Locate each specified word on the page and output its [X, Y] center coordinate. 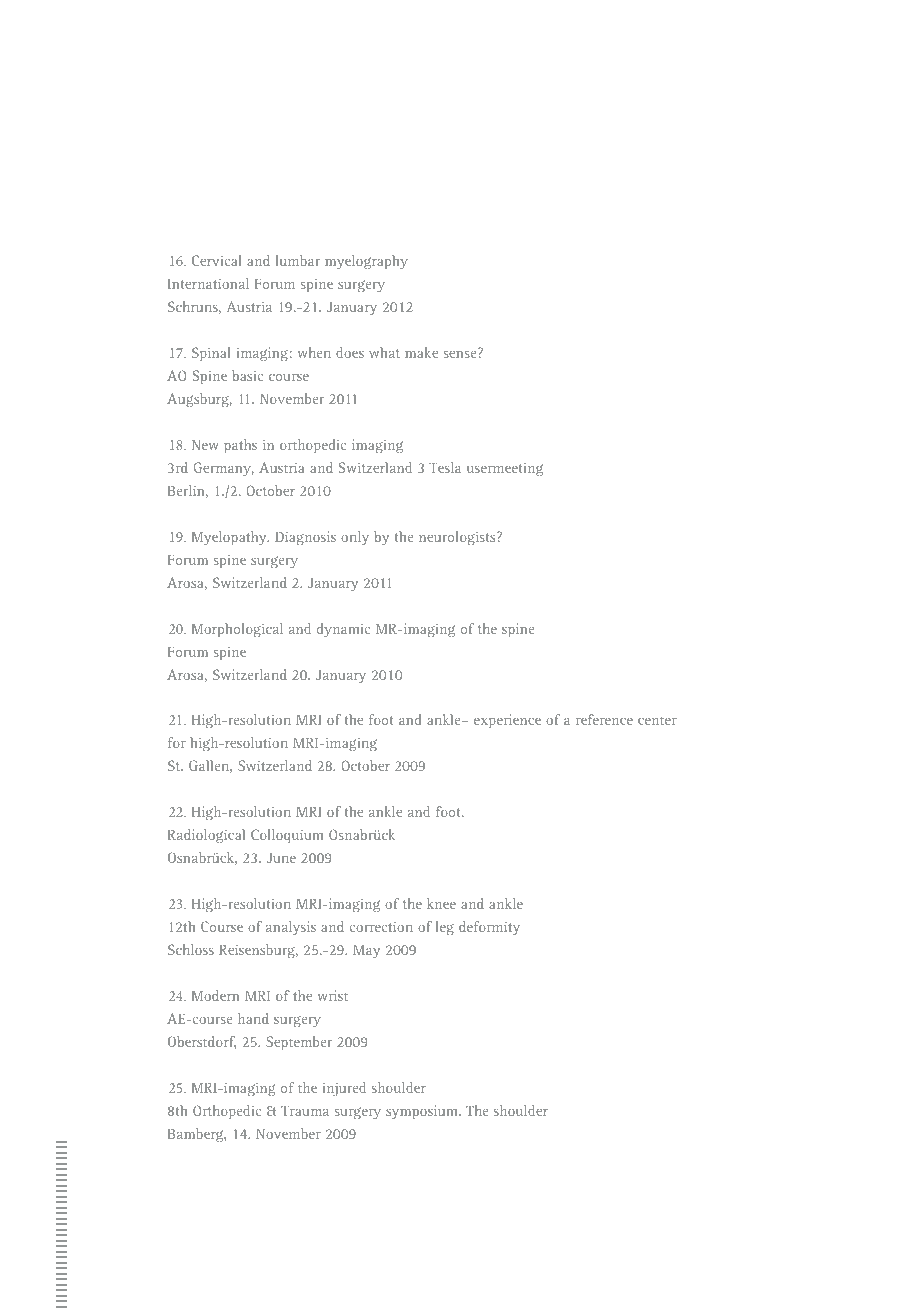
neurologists [458, 538]
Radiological [206, 836]
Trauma [305, 1110]
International [208, 283]
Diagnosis [305, 538]
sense [459, 354]
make [421, 352]
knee [441, 903]
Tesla [445, 467]
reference [604, 719]
